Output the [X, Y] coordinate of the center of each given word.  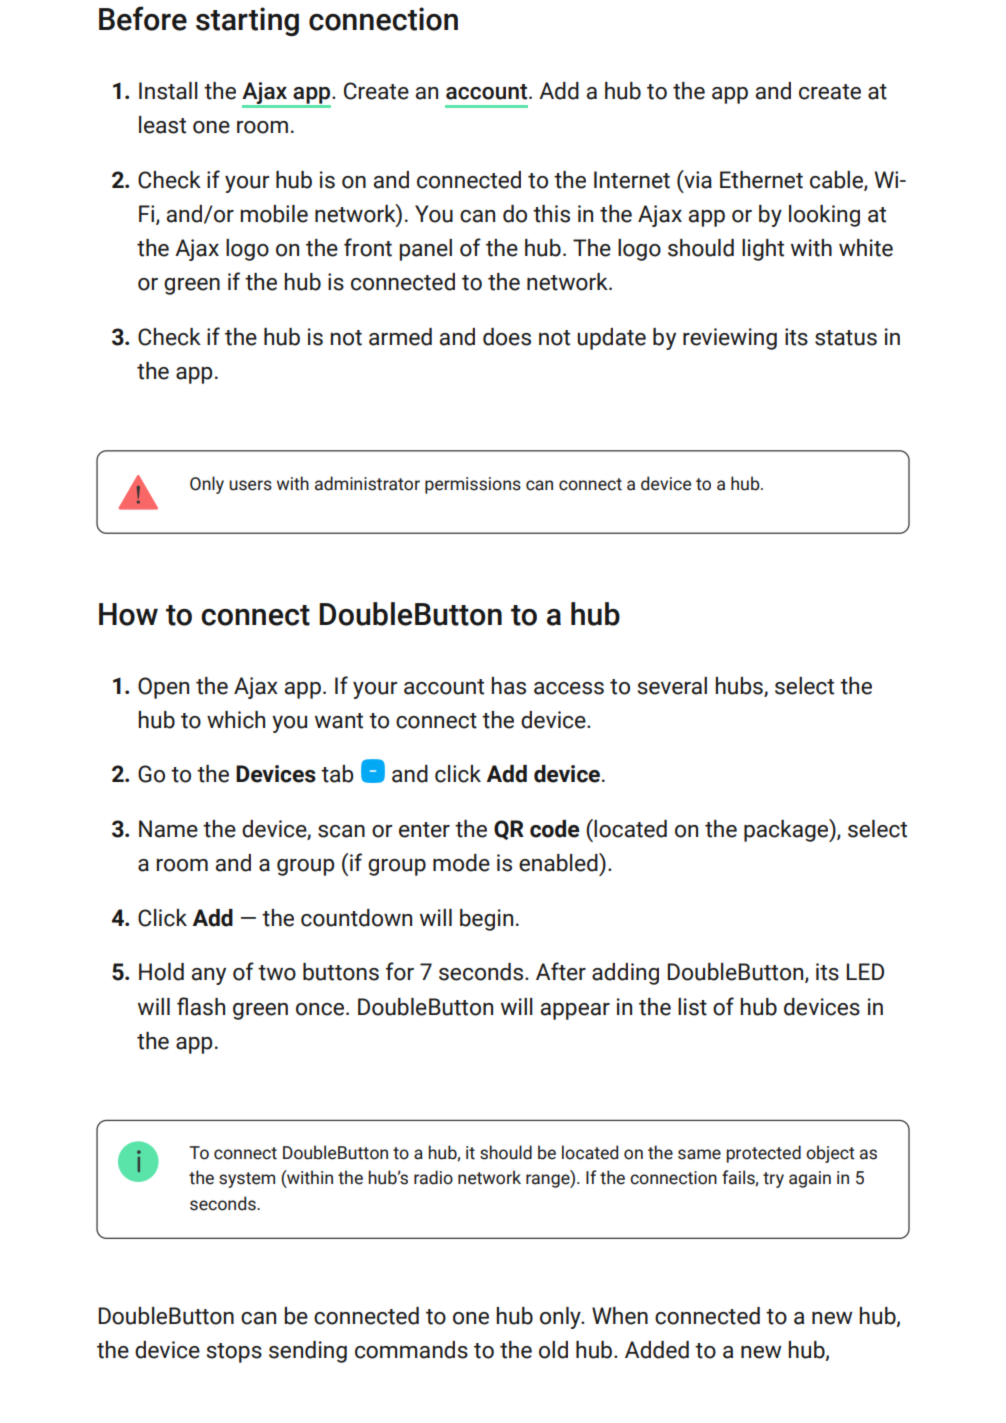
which [236, 720]
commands [411, 1350]
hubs [740, 686]
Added [657, 1350]
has [508, 686]
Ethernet [761, 180]
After [561, 971]
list [692, 1007]
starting [247, 21]
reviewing [730, 339]
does [507, 337]
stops [234, 1353]
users [250, 485]
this [551, 214]
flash [201, 1006]
